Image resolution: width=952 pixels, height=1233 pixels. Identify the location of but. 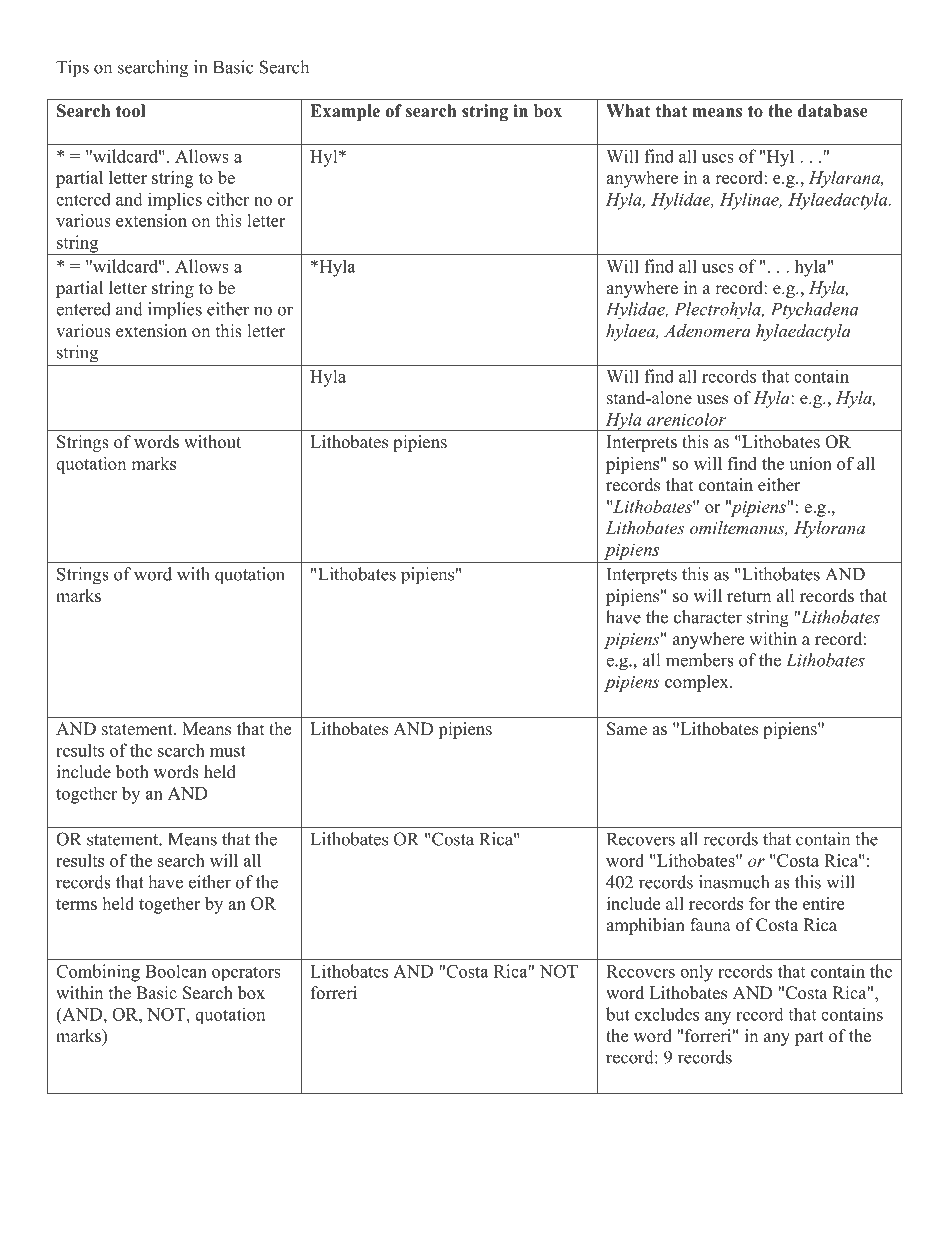
(618, 1014).
